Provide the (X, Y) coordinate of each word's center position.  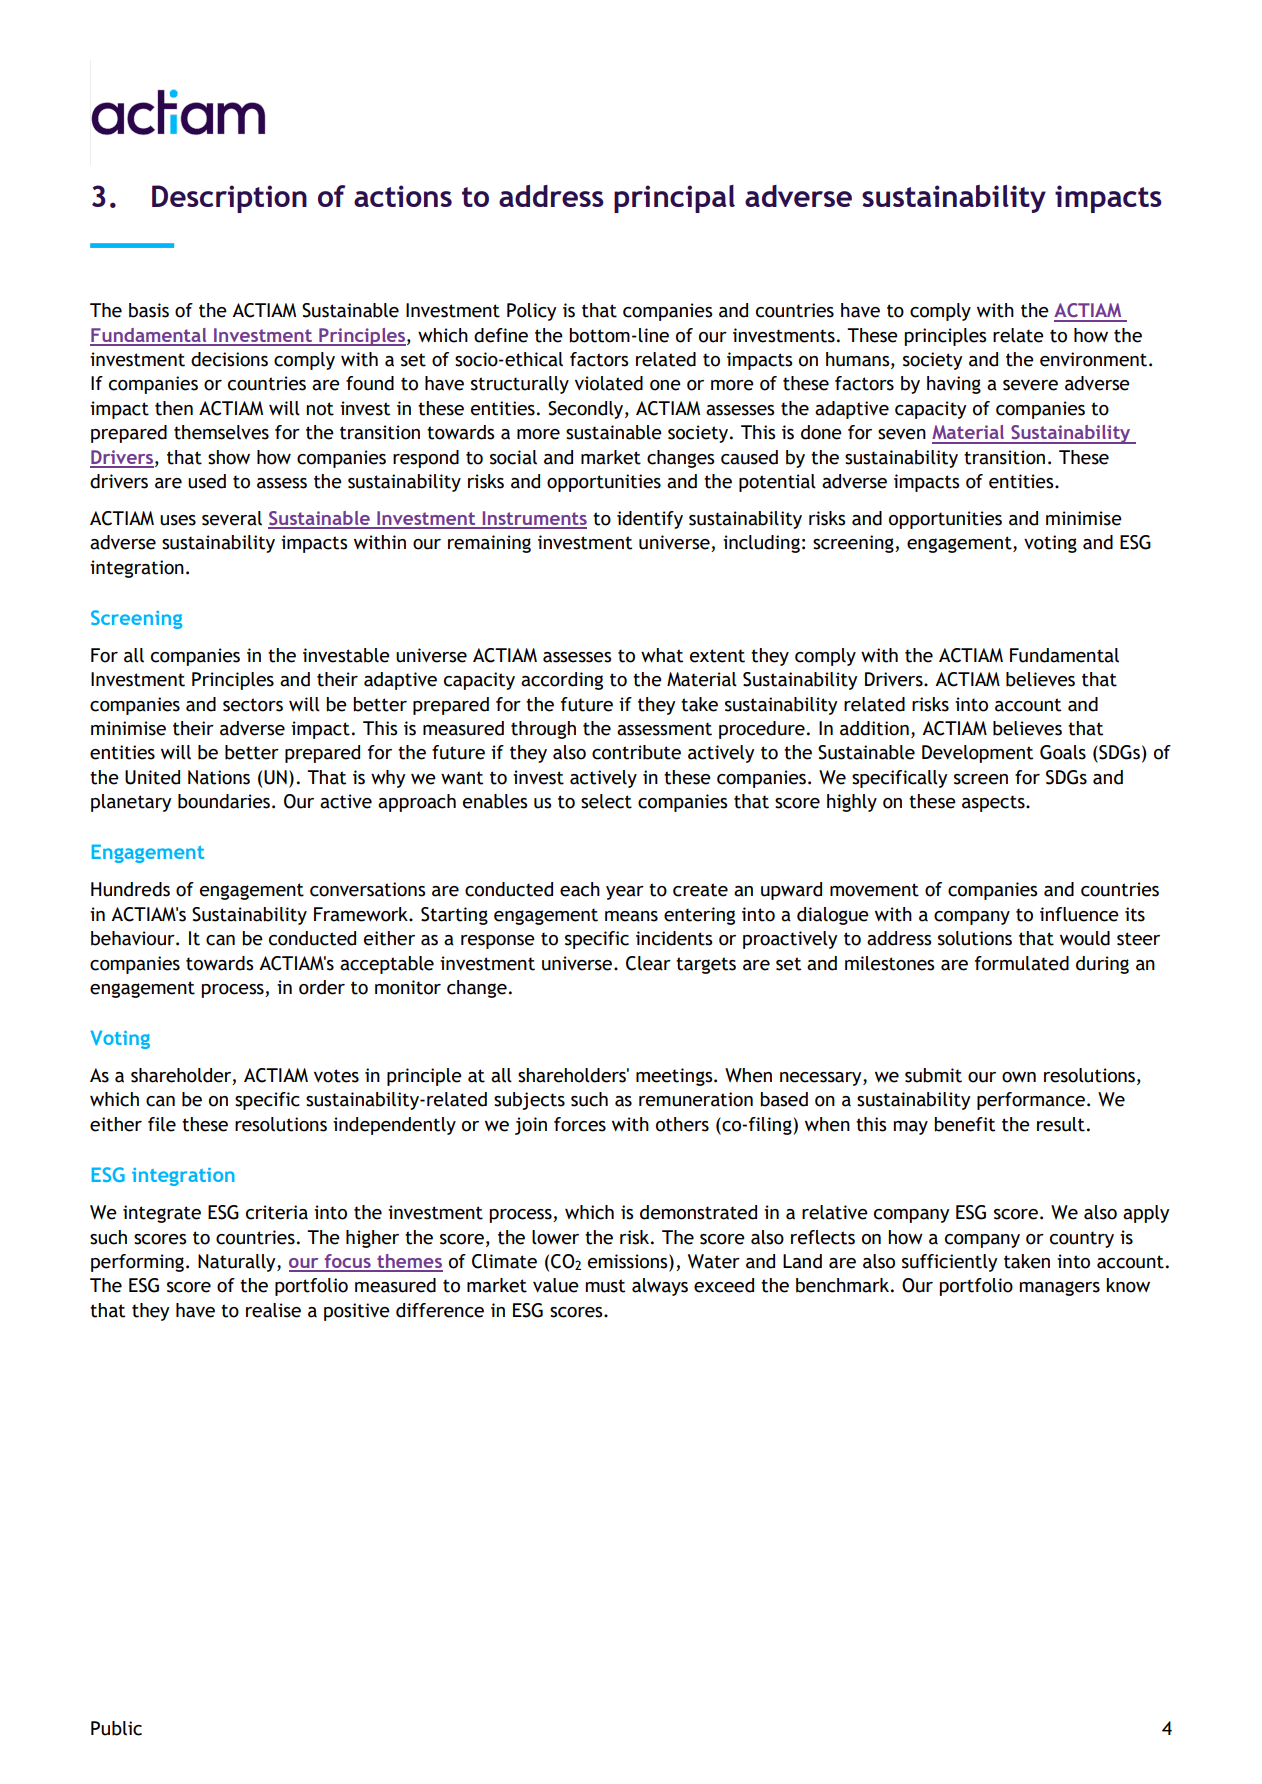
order (322, 987)
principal (674, 199)
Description (229, 199)
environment (1093, 359)
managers (1059, 1288)
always (660, 1287)
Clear (648, 963)
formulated (1022, 963)
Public (116, 1728)
